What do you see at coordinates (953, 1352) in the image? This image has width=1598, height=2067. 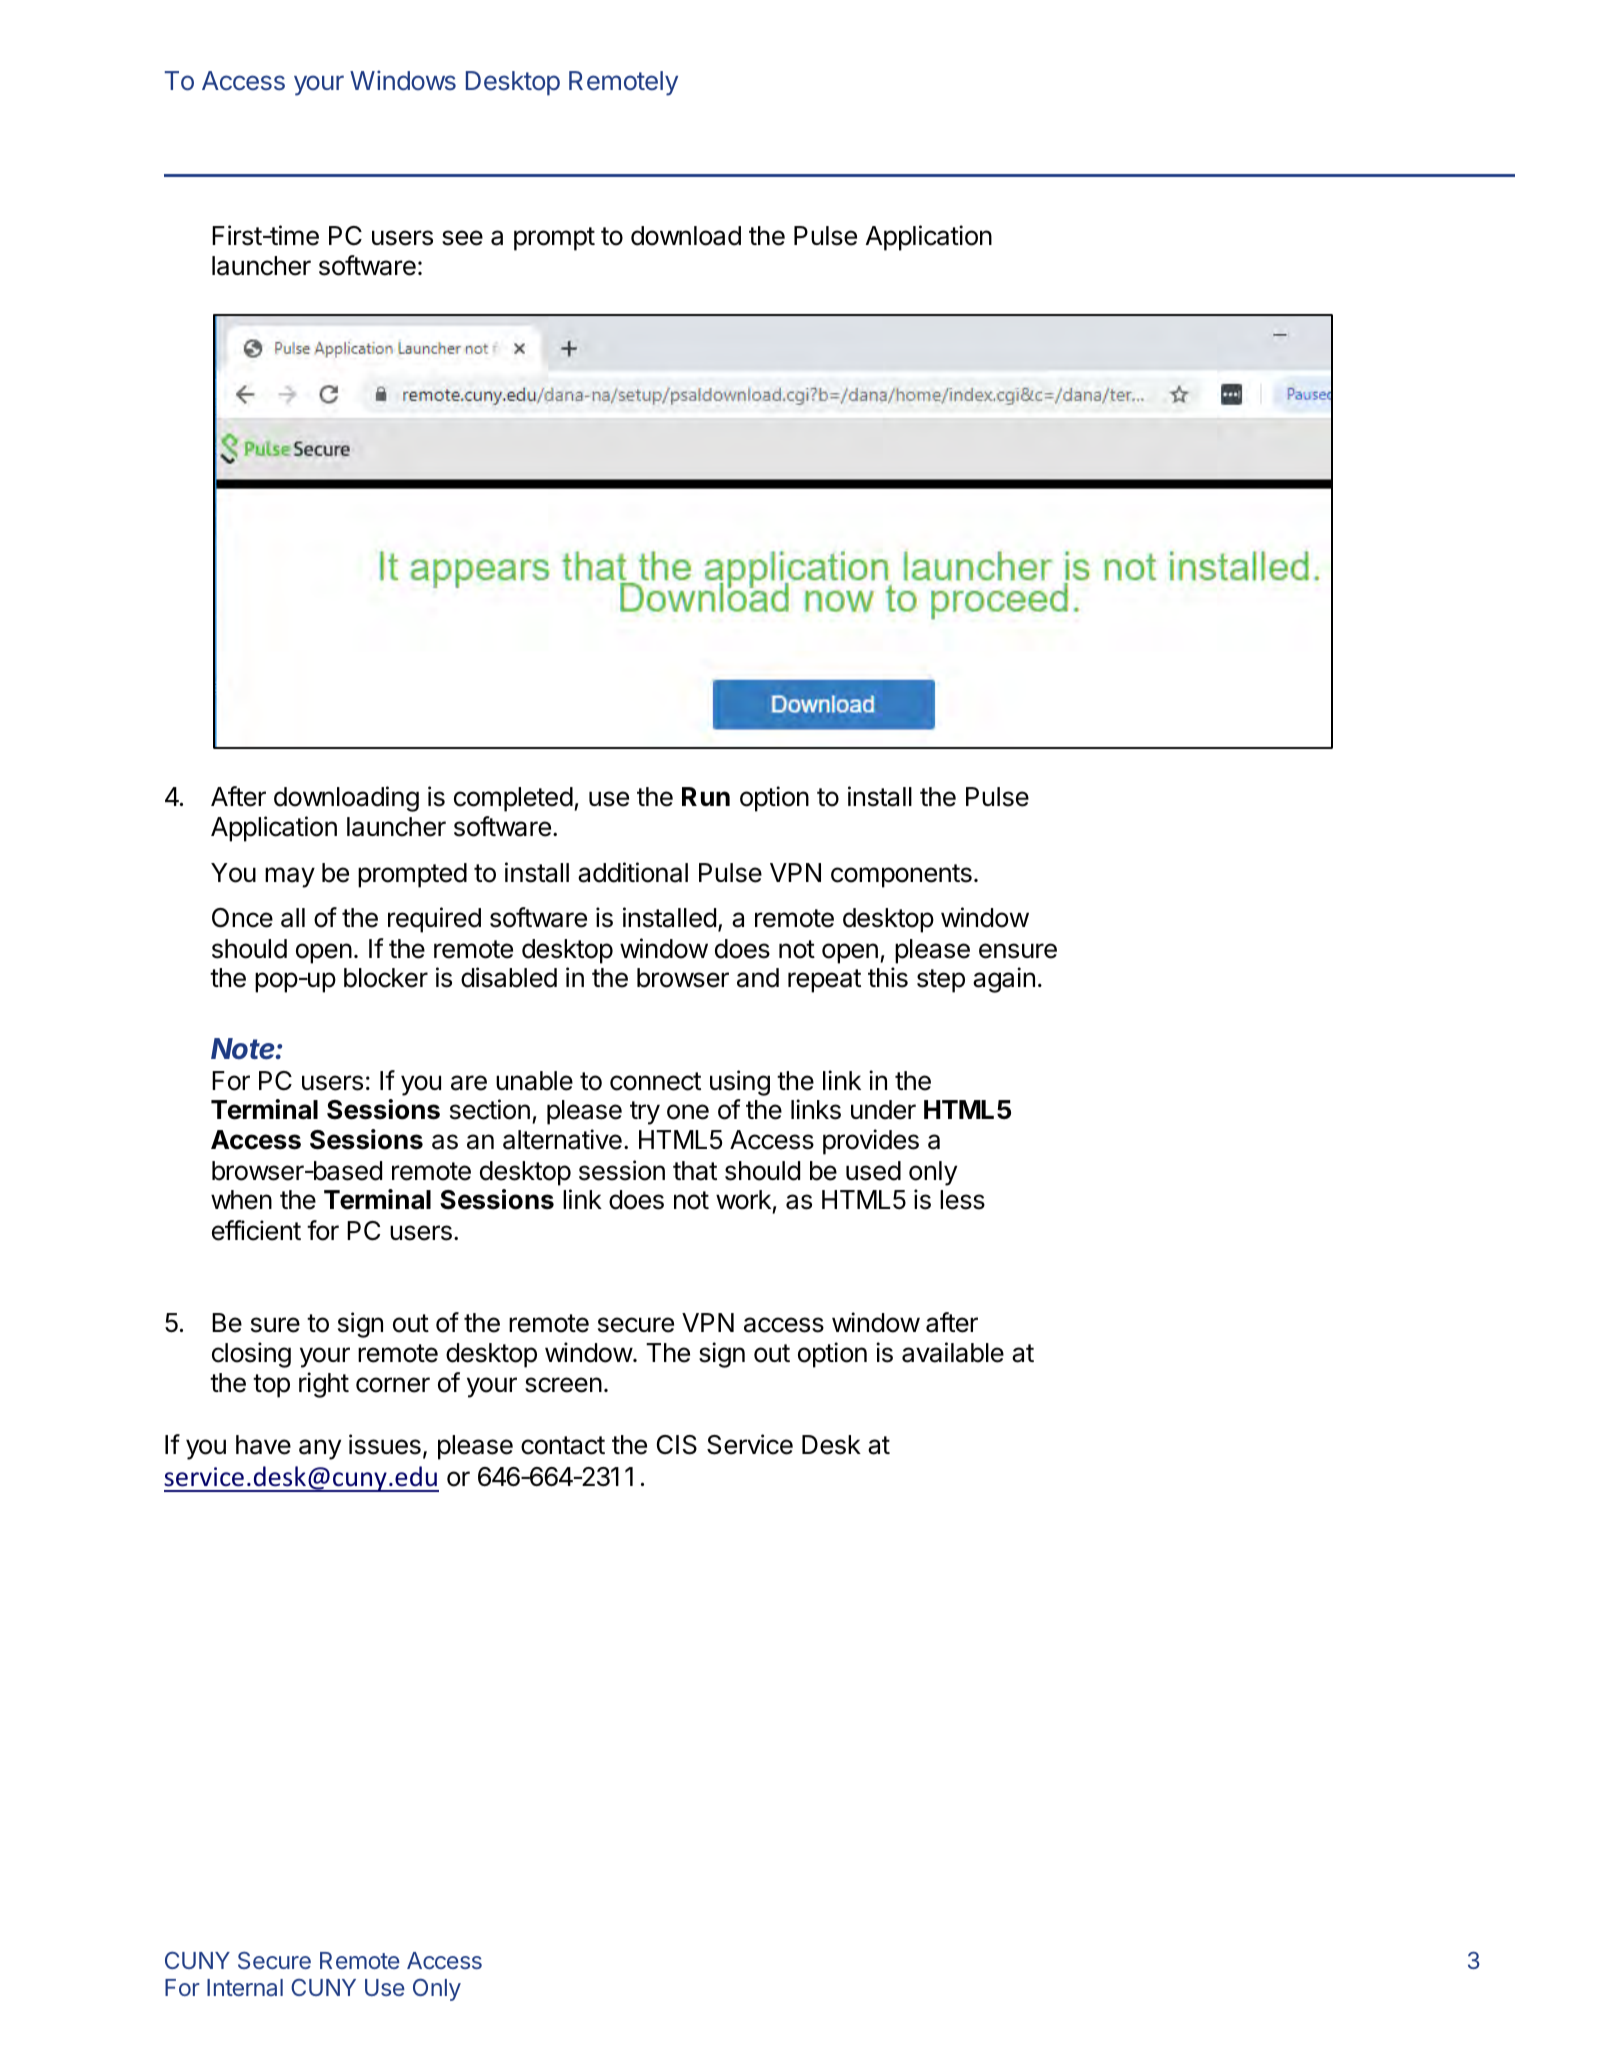 I see `available` at bounding box center [953, 1352].
